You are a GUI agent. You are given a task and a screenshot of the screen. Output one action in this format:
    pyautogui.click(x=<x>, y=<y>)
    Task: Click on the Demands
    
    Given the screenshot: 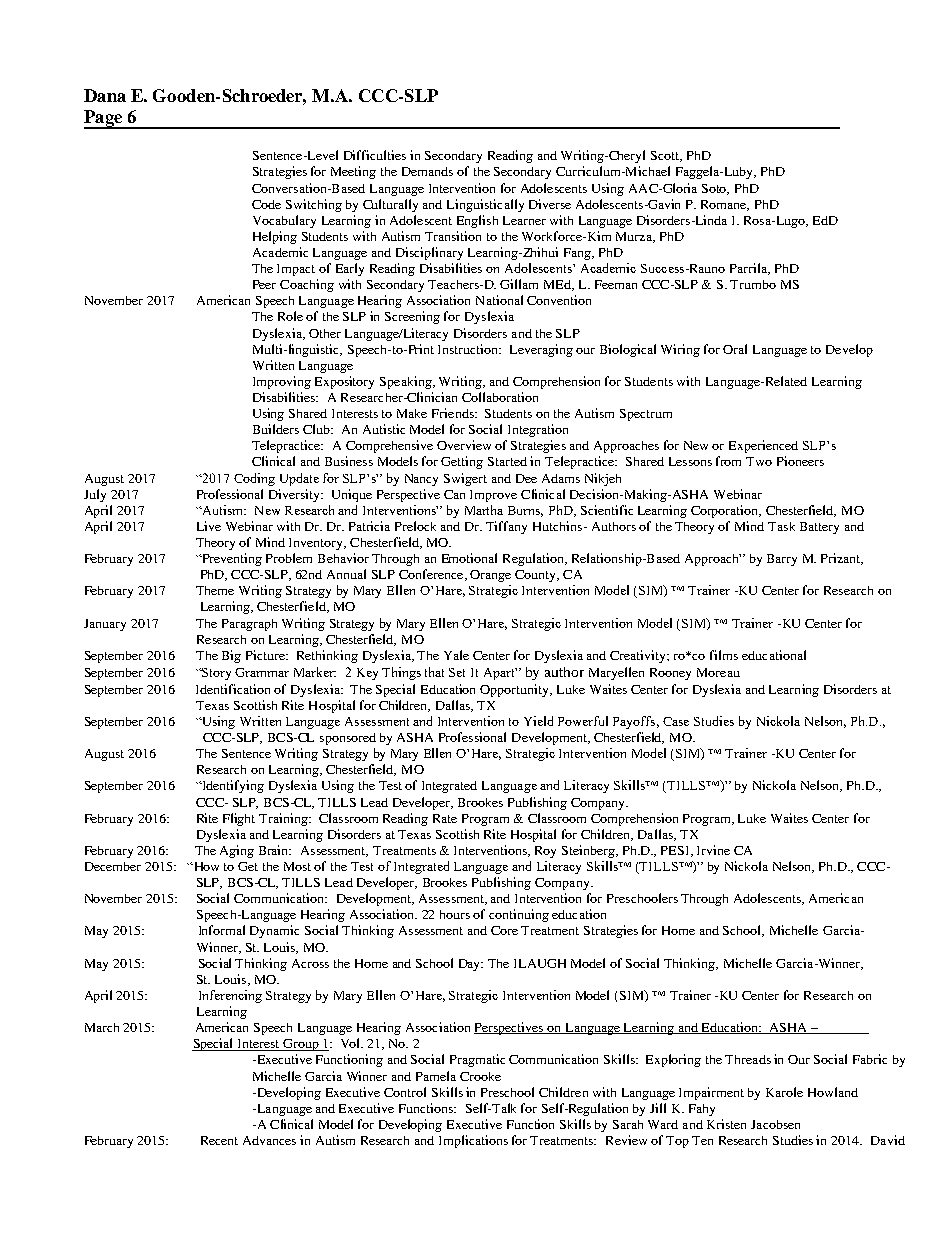 What is the action you would take?
    pyautogui.click(x=427, y=171)
